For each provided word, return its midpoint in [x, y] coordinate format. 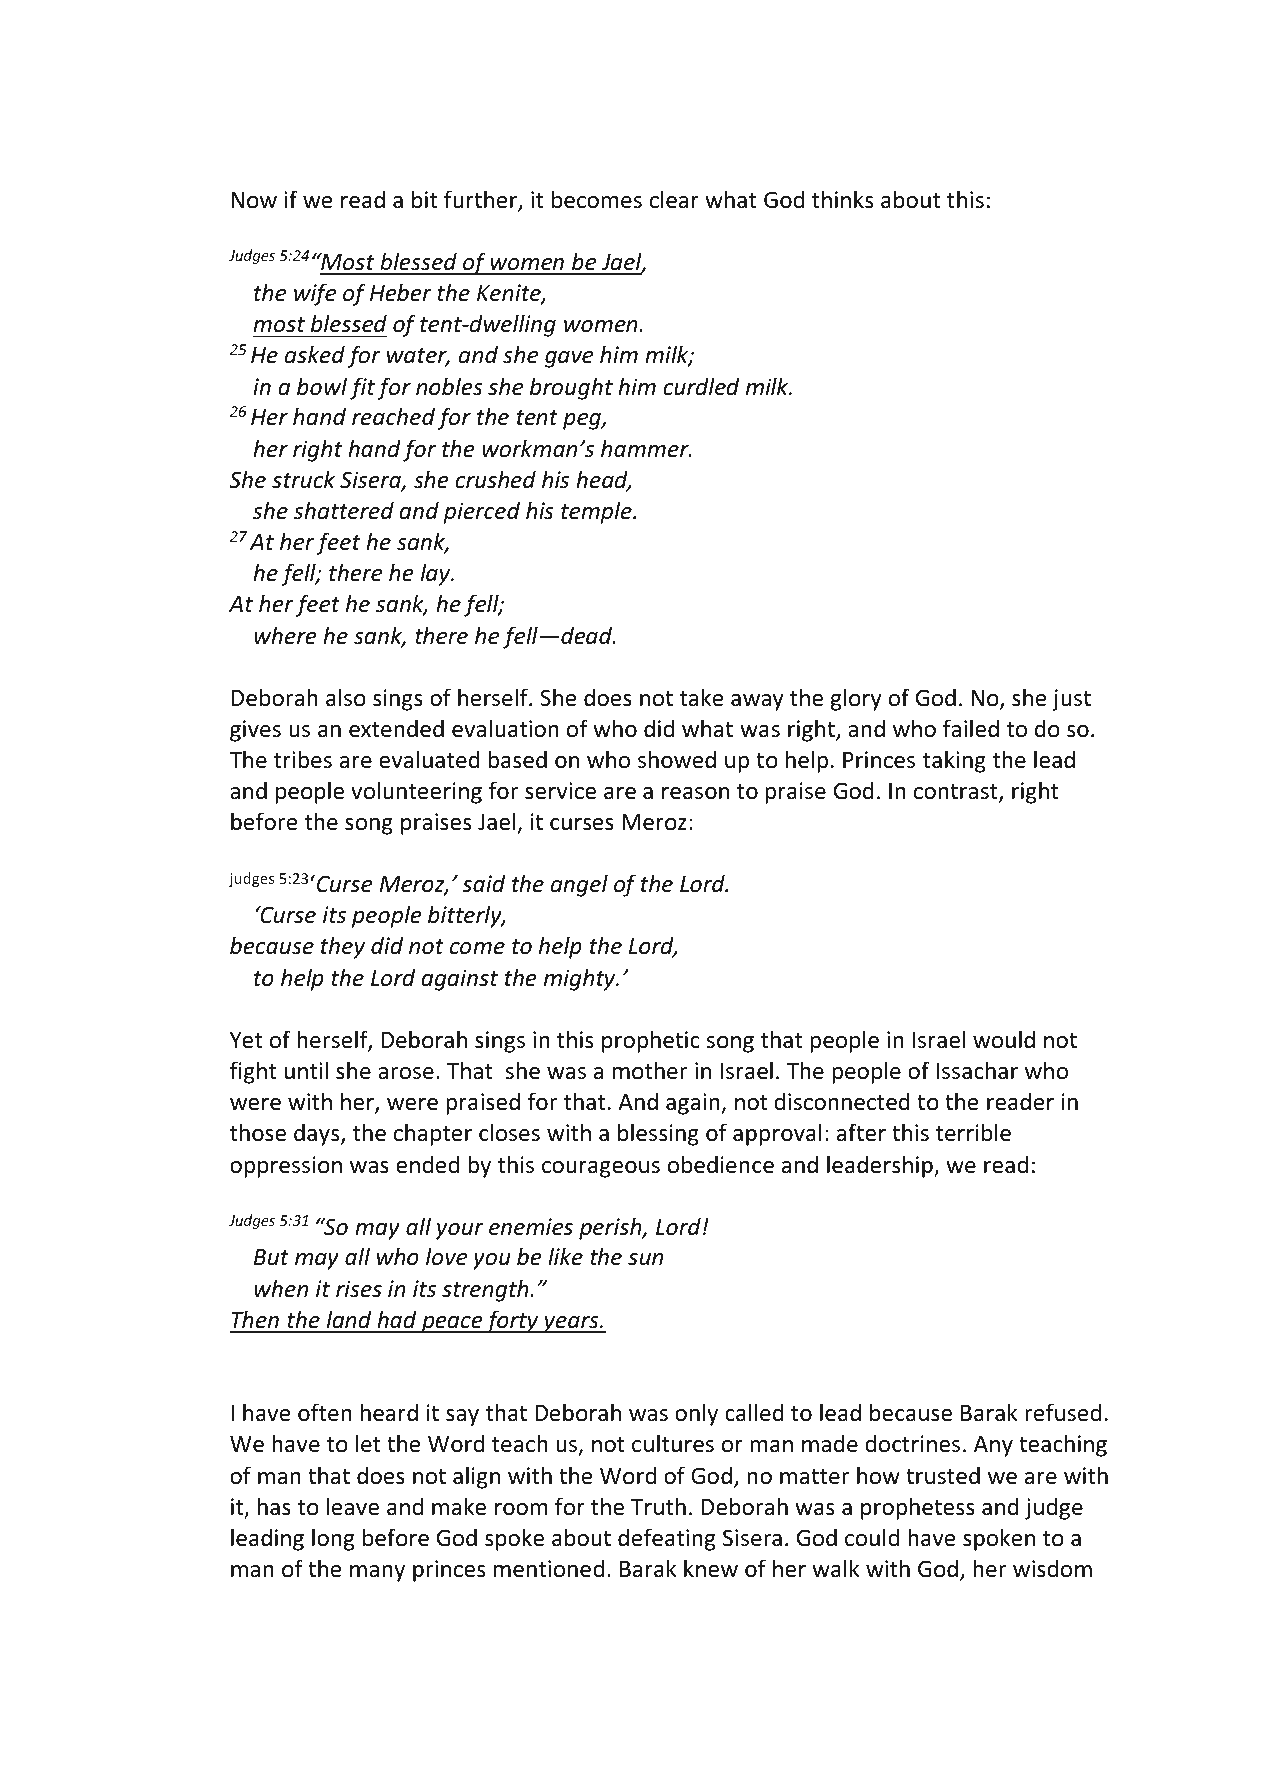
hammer [646, 448]
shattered [344, 510]
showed [677, 759]
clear [674, 199]
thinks [842, 199]
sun [645, 1259]
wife [315, 294]
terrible [973, 1132]
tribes [303, 759]
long [333, 1539]
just [1071, 700]
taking [954, 761]
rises [359, 1289]
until [306, 1070]
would [1004, 1039]
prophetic [651, 1041]
